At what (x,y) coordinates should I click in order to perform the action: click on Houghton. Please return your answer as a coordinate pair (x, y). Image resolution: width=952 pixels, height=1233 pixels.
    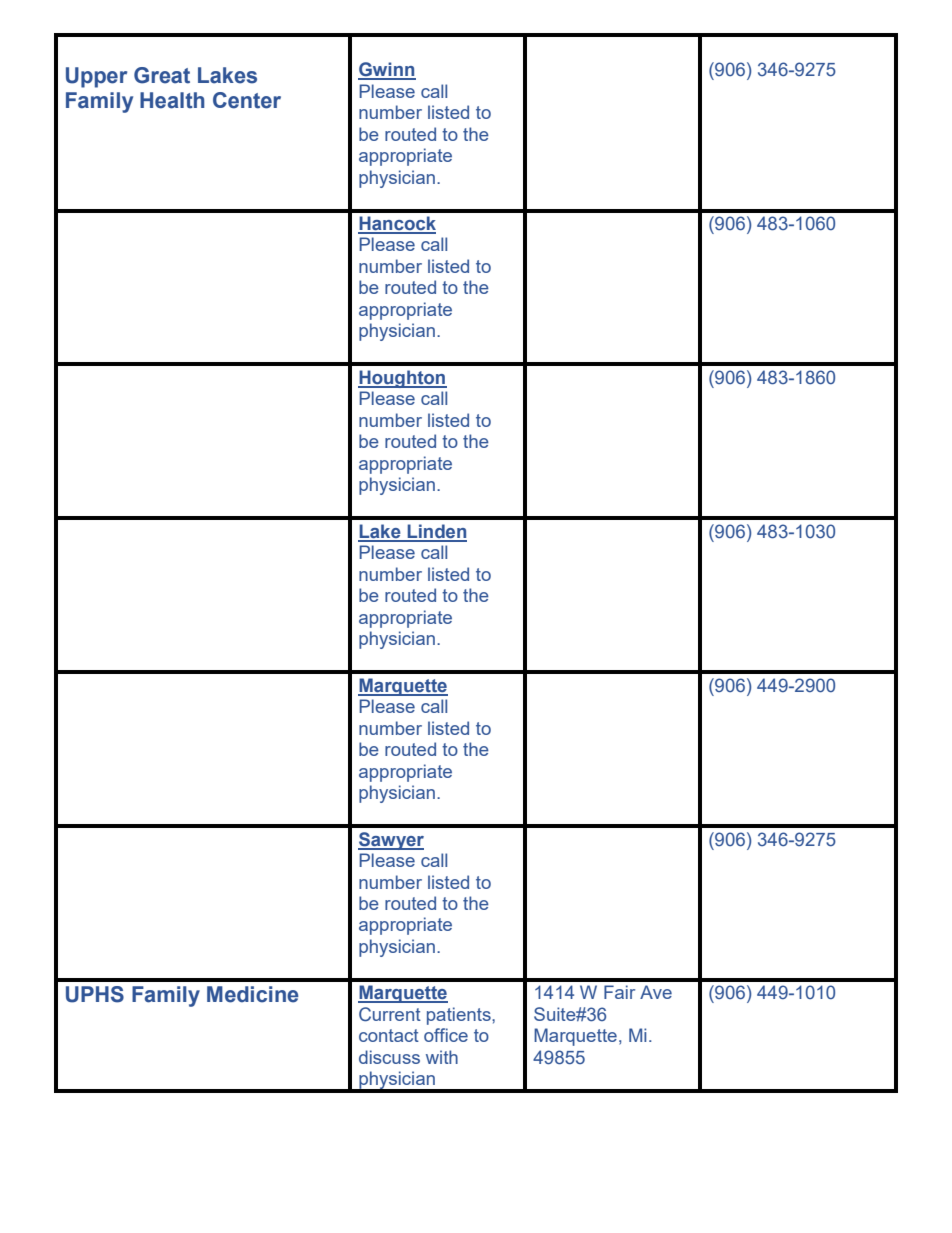
    Looking at the image, I should click on (402, 379).
